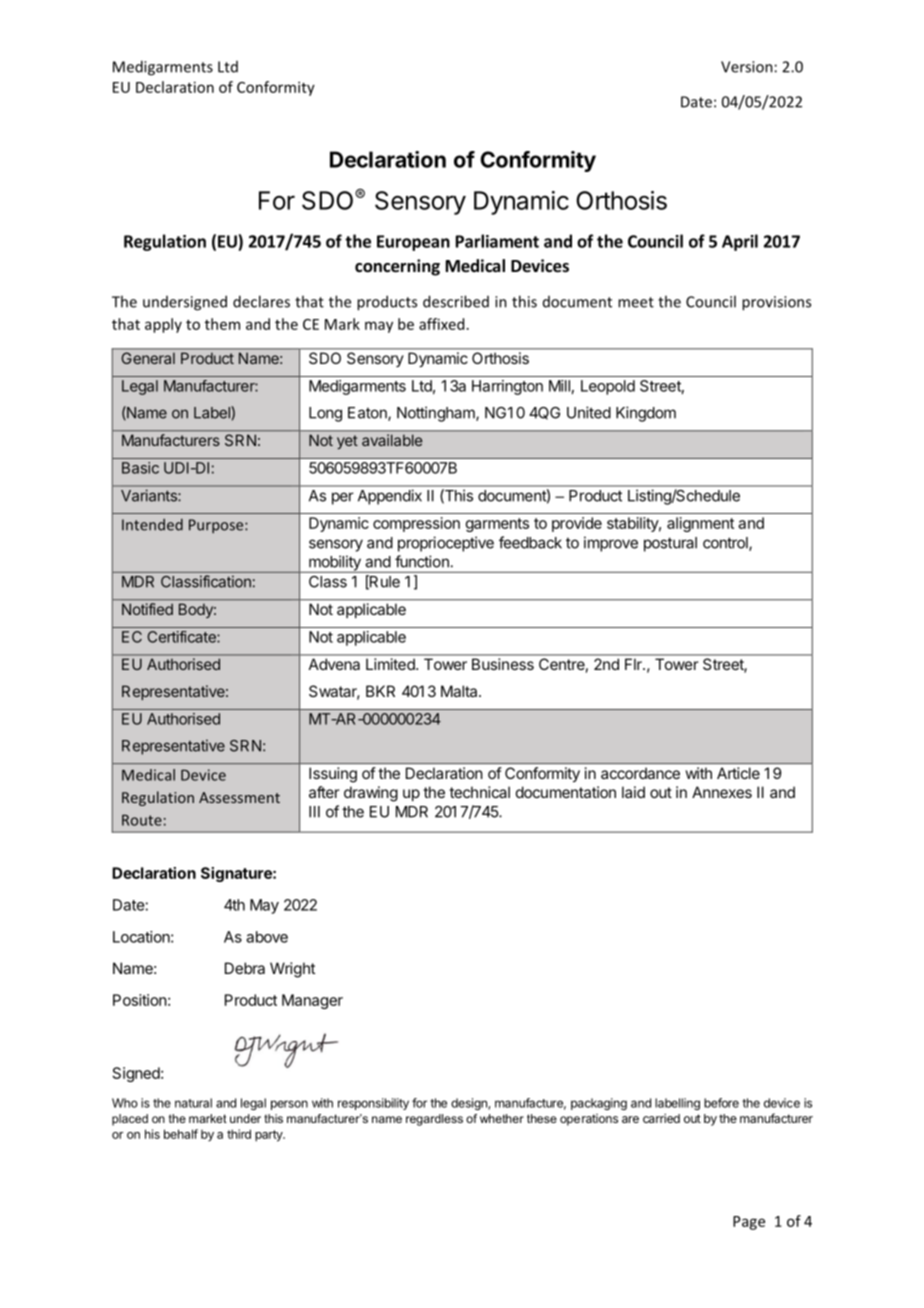 The image size is (924, 1308). What do you see at coordinates (182, 637) in the screenshot?
I see `Certificate` at bounding box center [182, 637].
